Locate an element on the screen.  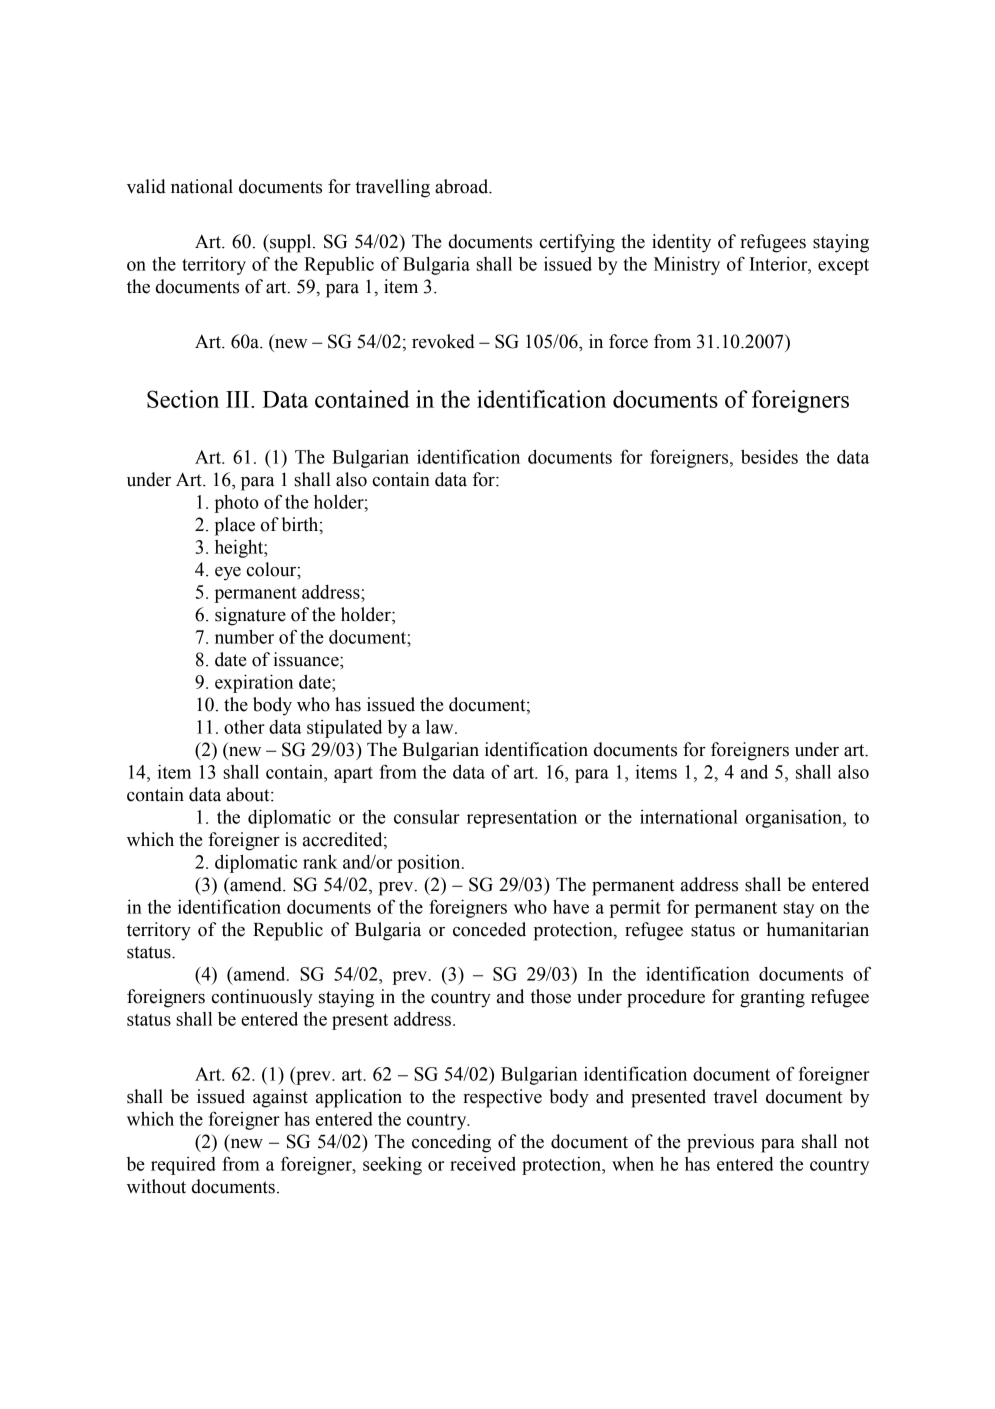
suppl is located at coordinates (291, 243).
